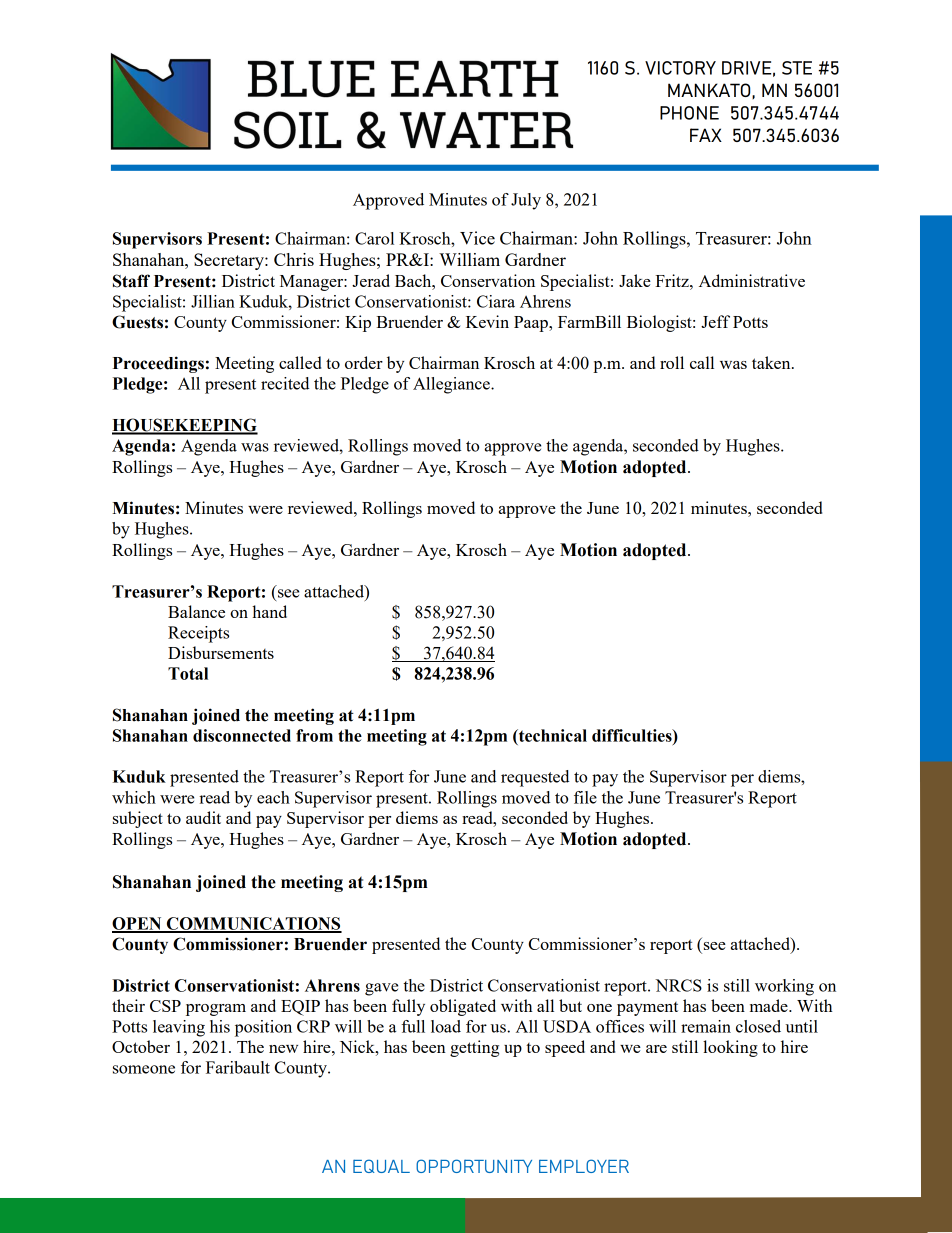 This image has height=1233, width=952. What do you see at coordinates (144, 1069) in the image?
I see `someone` at bounding box center [144, 1069].
